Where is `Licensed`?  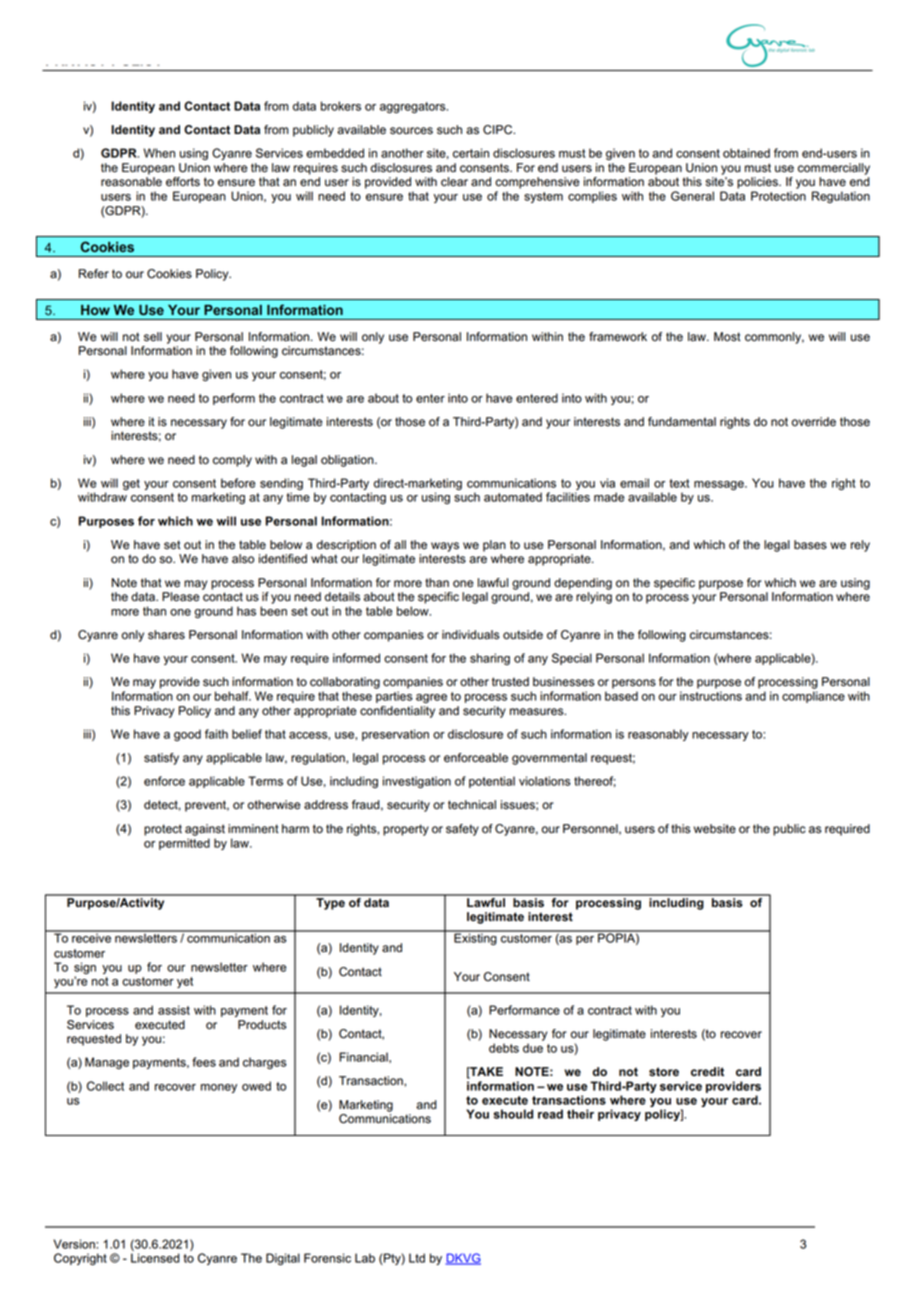
Licensed is located at coordinates (155, 1258).
